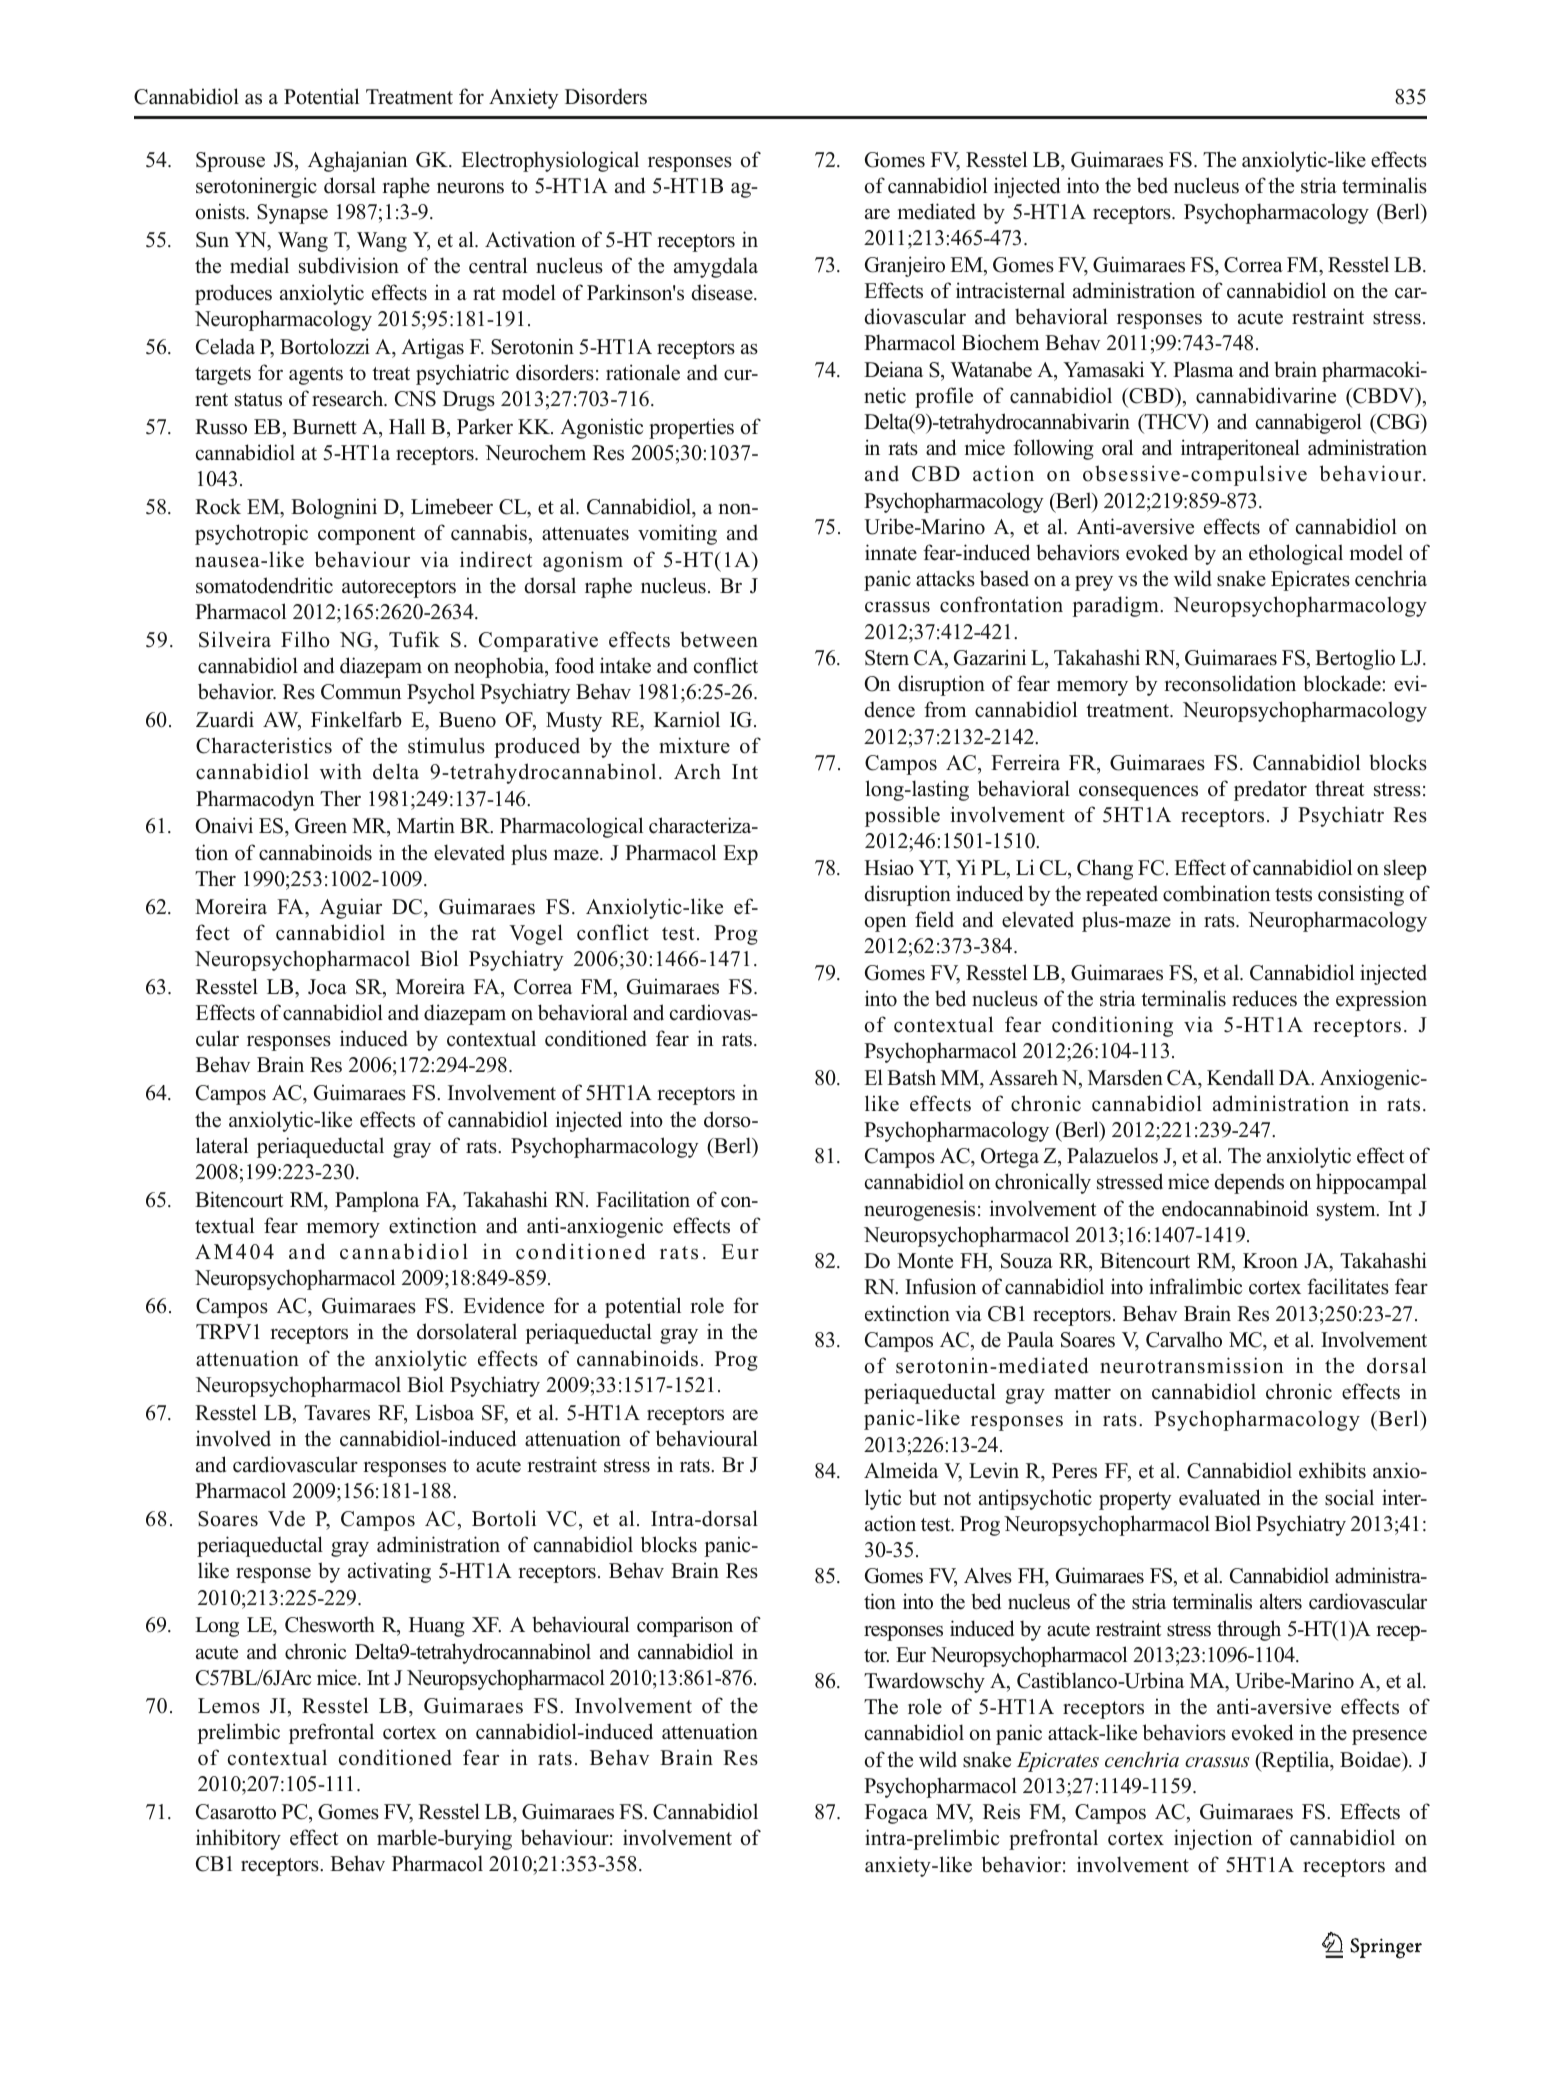 Image resolution: width=1561 pixels, height=2074 pixels. Describe the element at coordinates (536, 934) in the image. I see `Vogel` at that location.
